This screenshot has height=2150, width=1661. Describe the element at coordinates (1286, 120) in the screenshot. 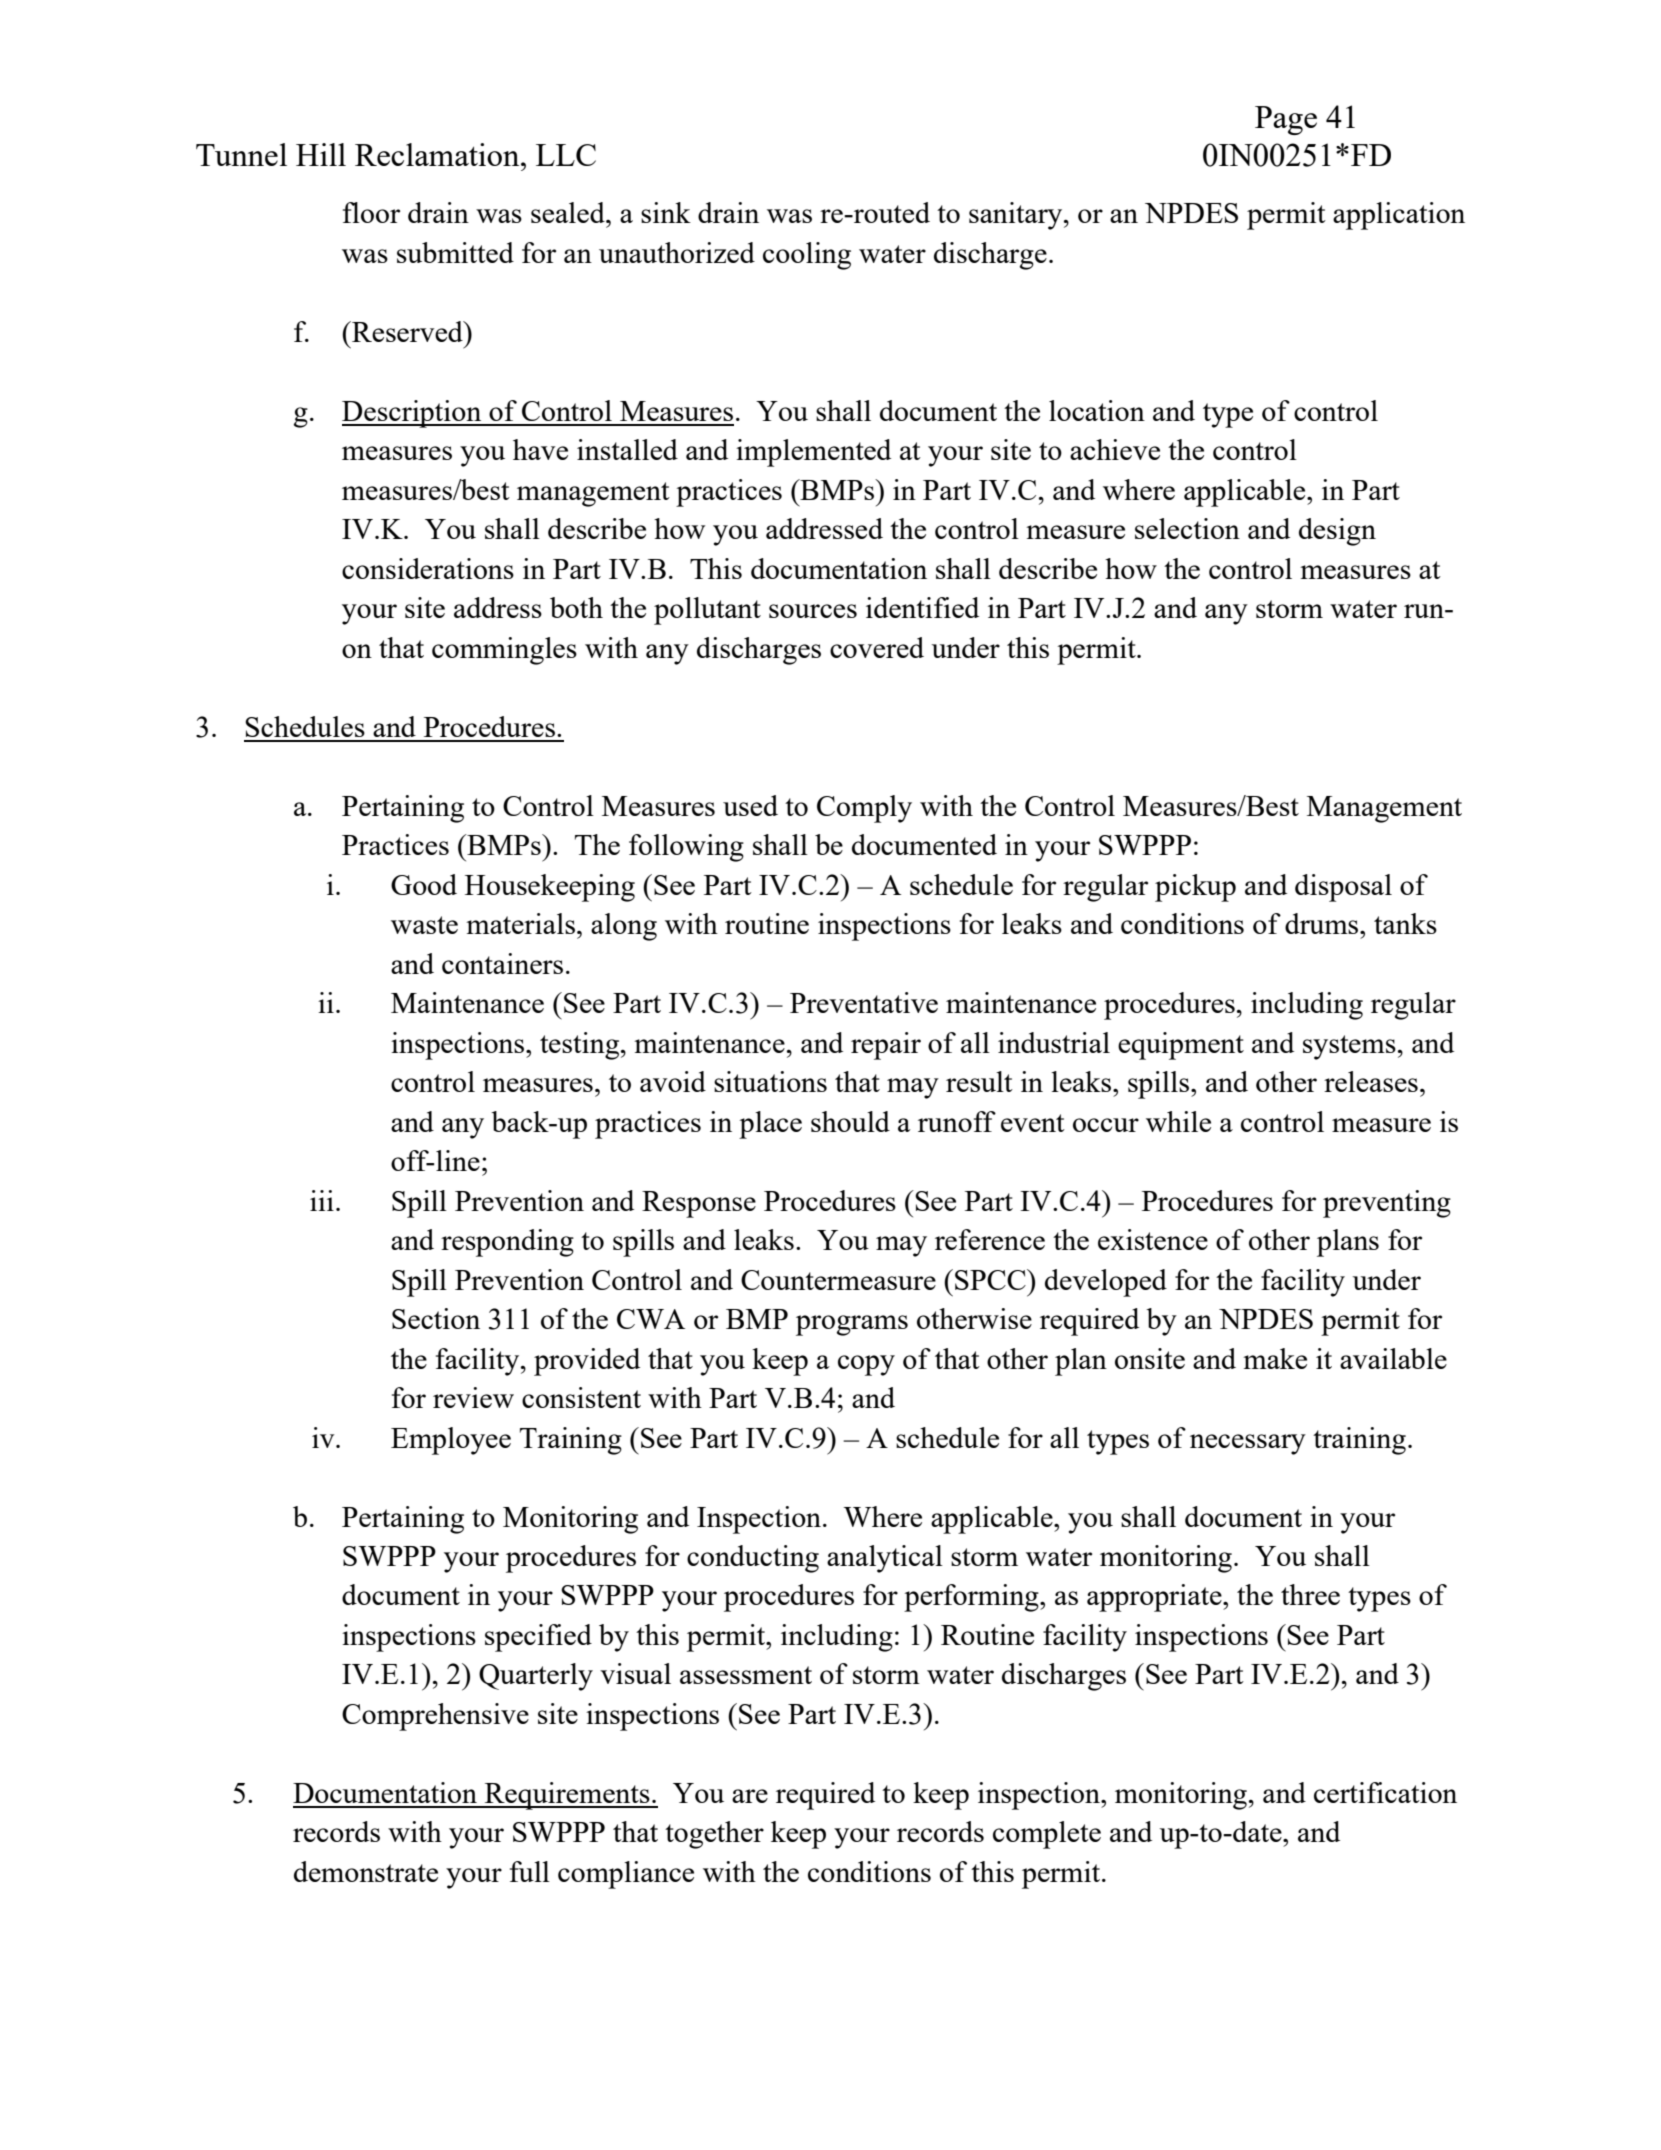

I see `Page` at that location.
